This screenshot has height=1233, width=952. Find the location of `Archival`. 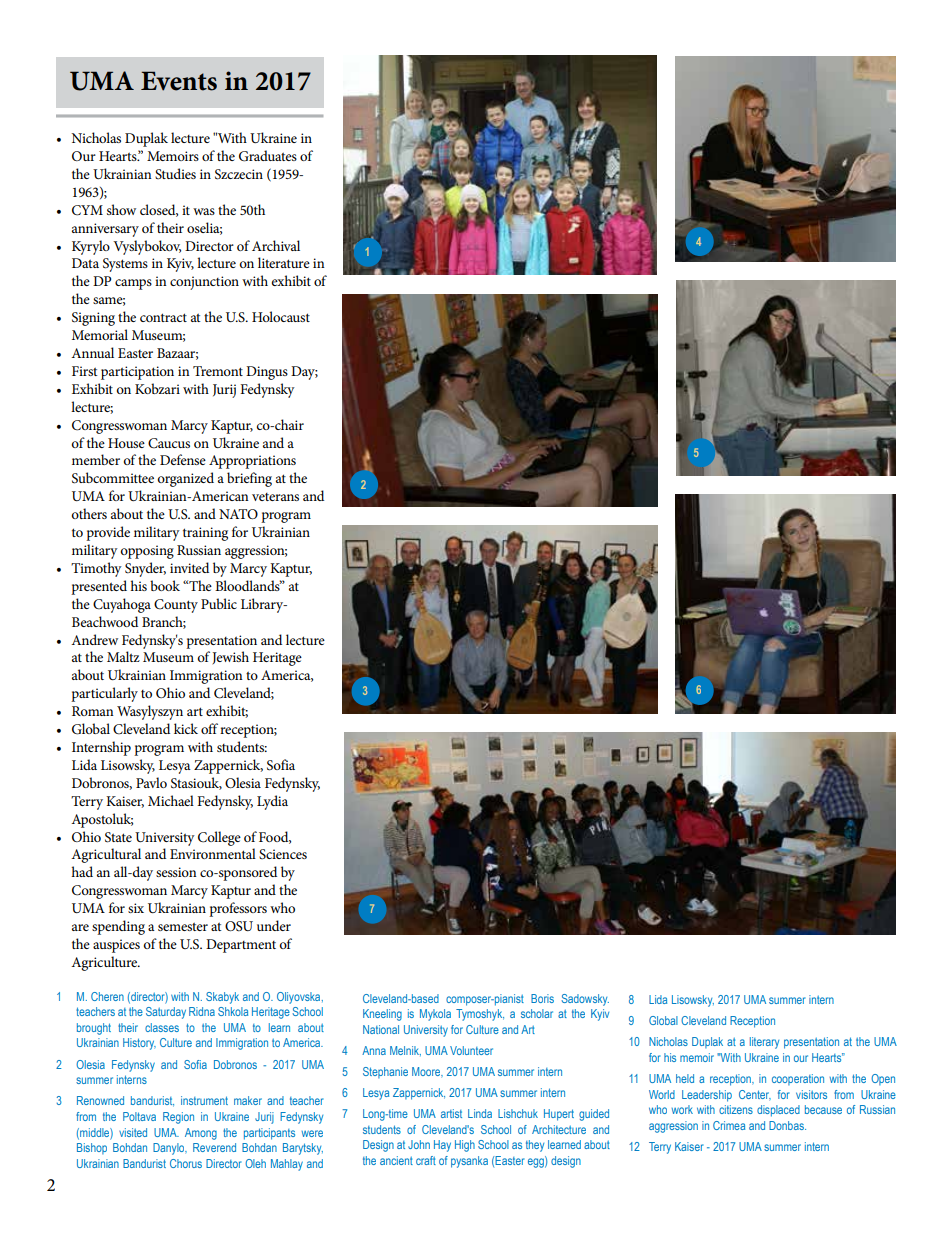

Archival is located at coordinates (276, 245).
